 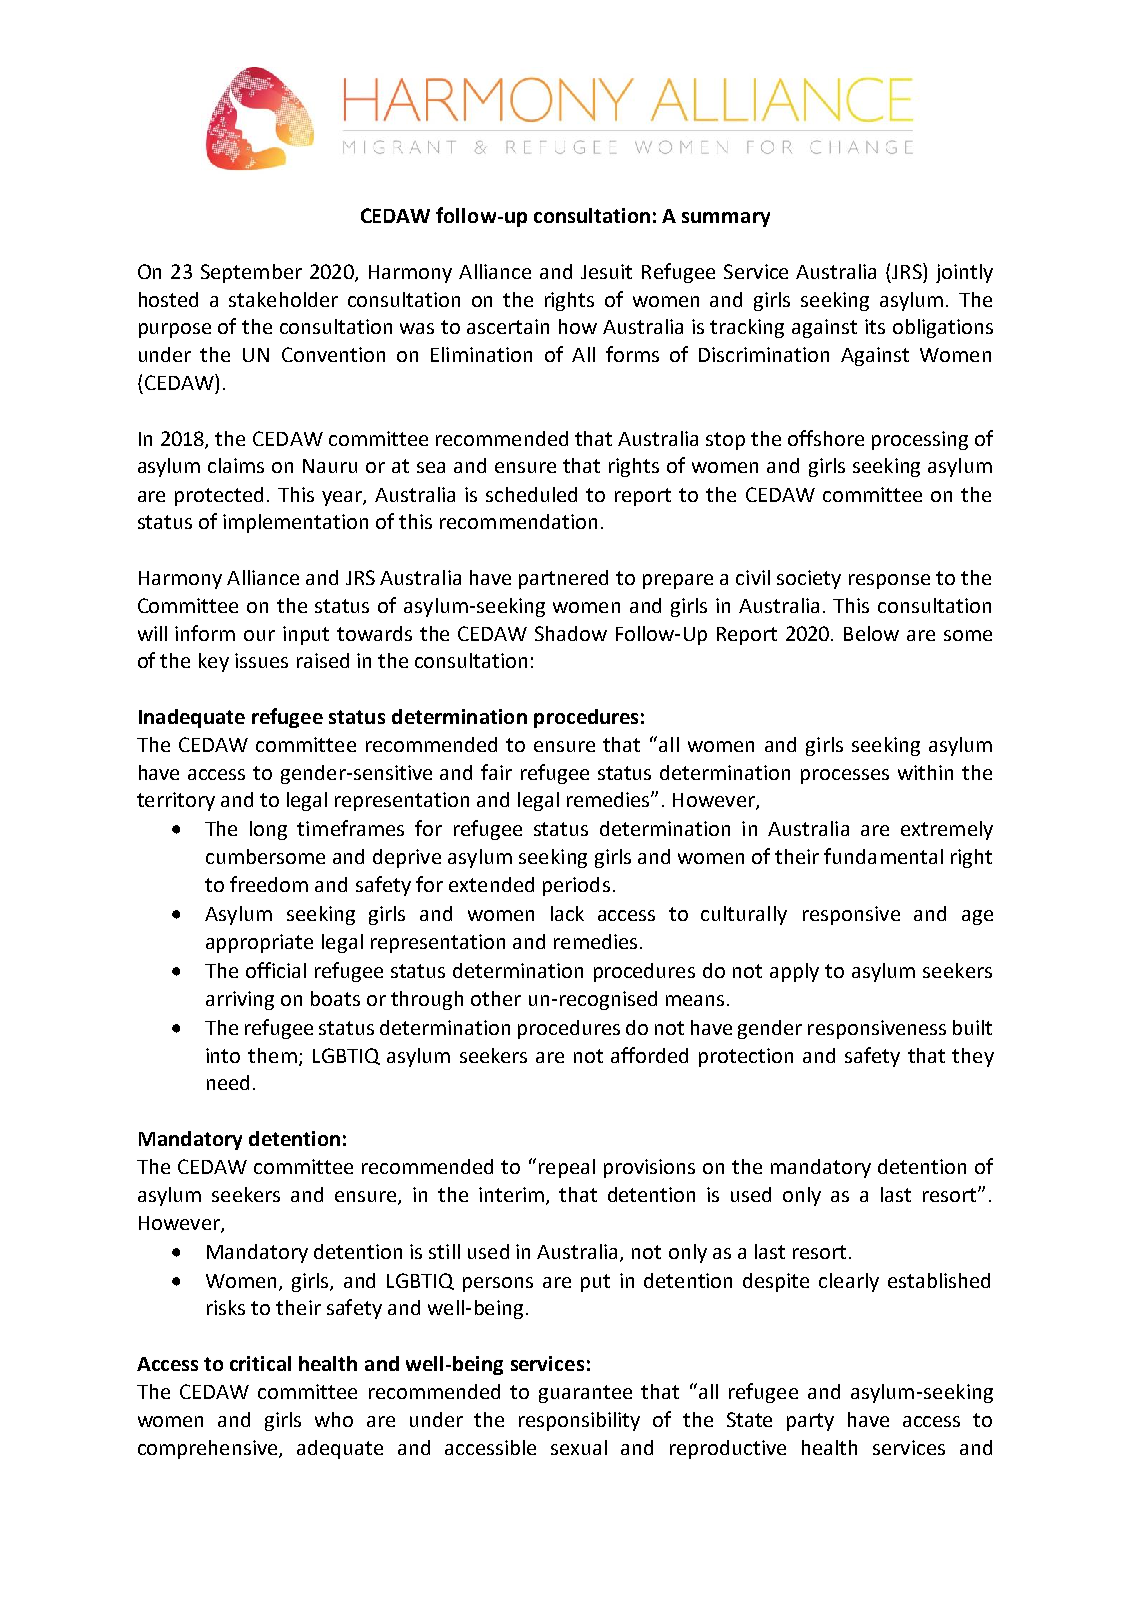 I want to click on party, so click(x=810, y=1422).
